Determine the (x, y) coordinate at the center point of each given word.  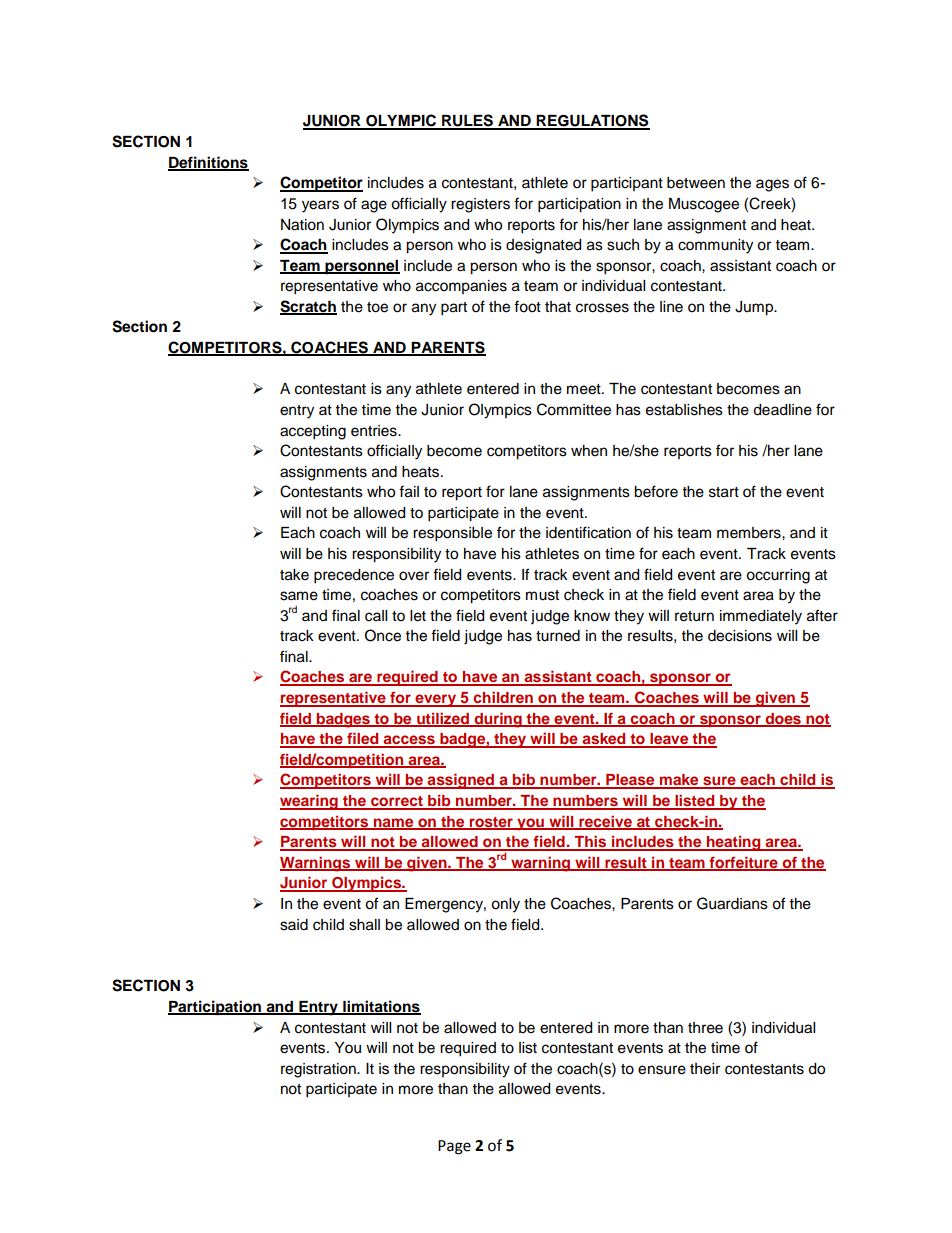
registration (319, 1070)
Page (454, 1147)
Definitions (208, 163)
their (705, 1069)
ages (772, 185)
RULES (467, 121)
